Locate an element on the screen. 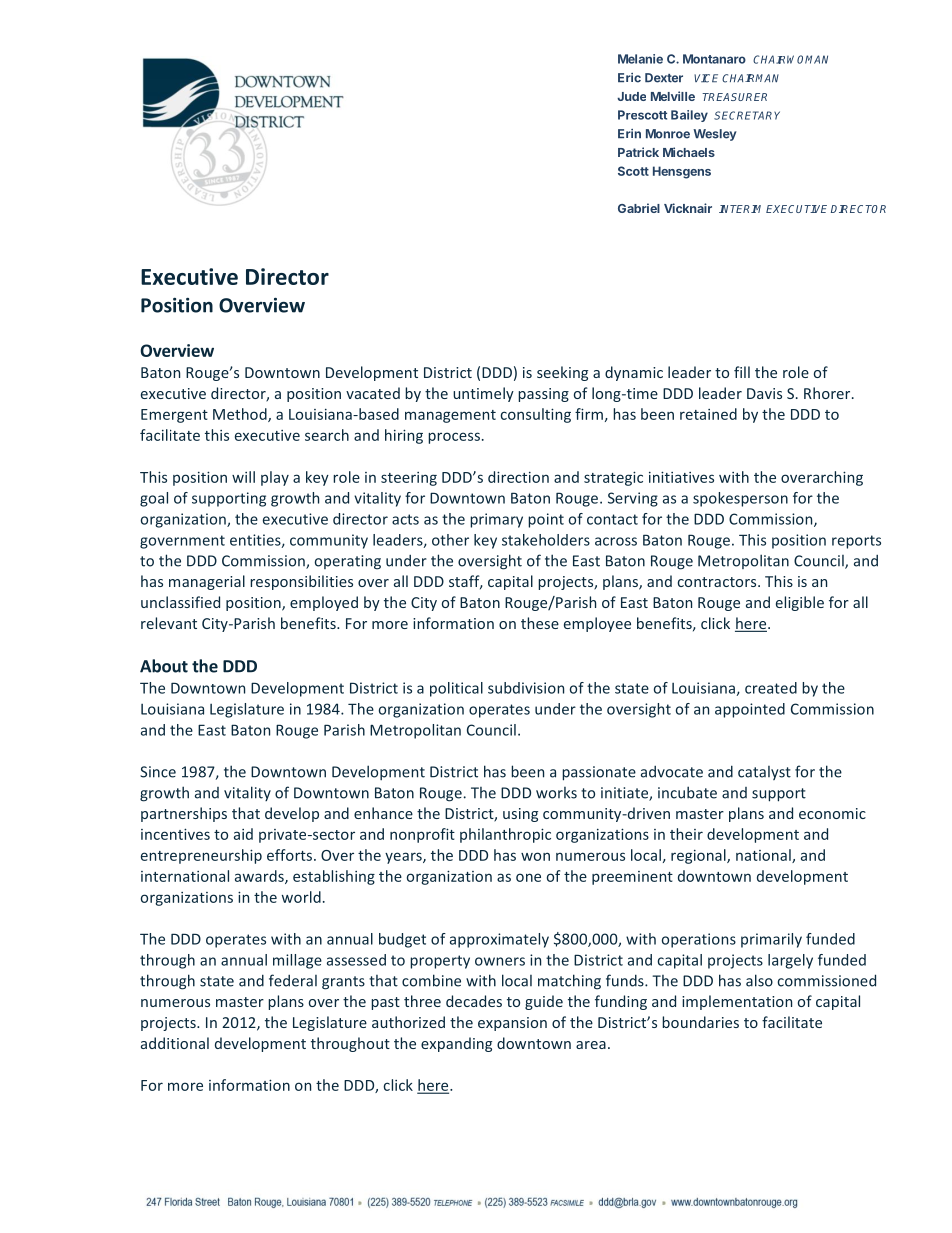  stakeholders is located at coordinates (546, 540).
